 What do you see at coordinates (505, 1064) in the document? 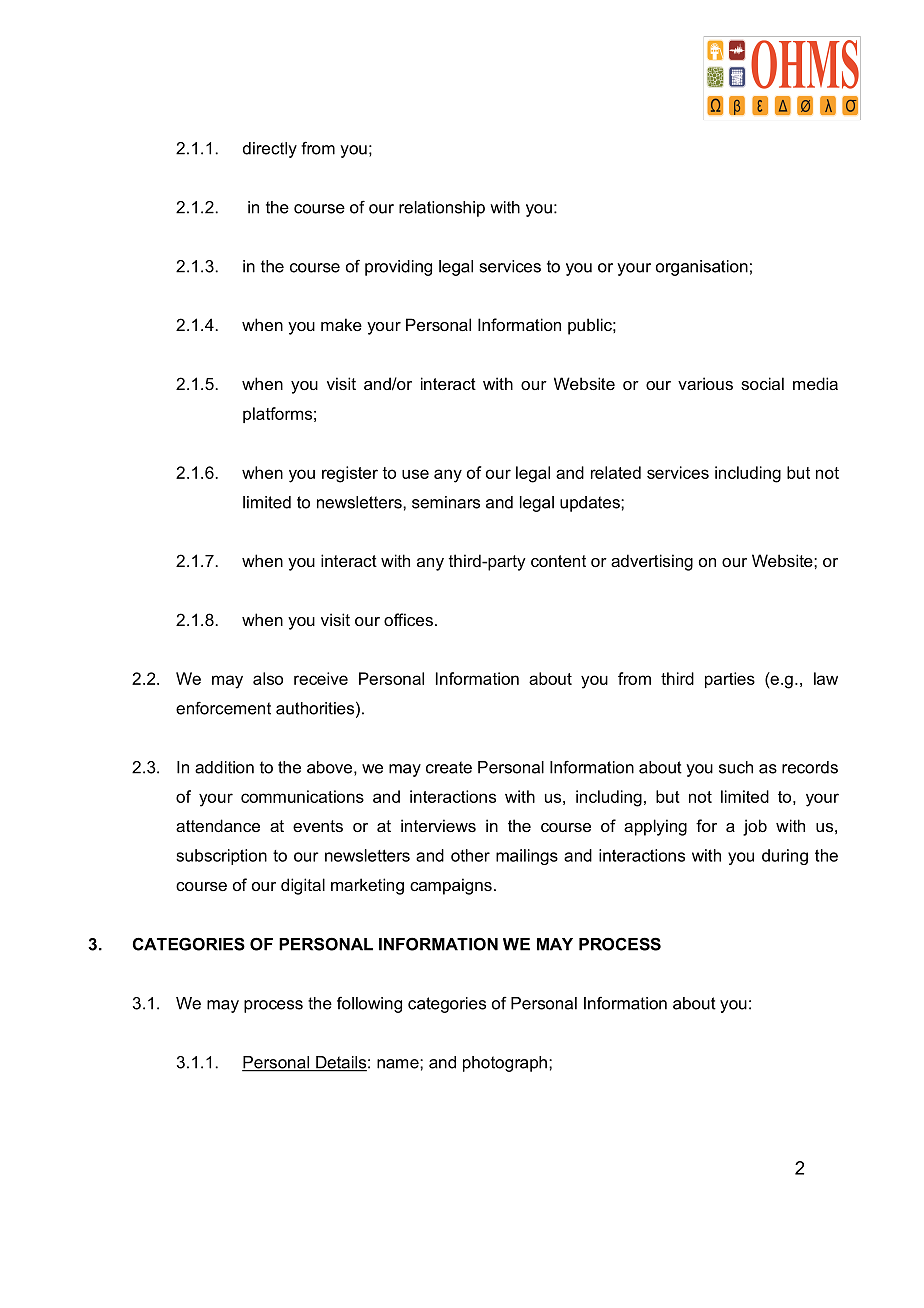
I see `photograph` at bounding box center [505, 1064].
